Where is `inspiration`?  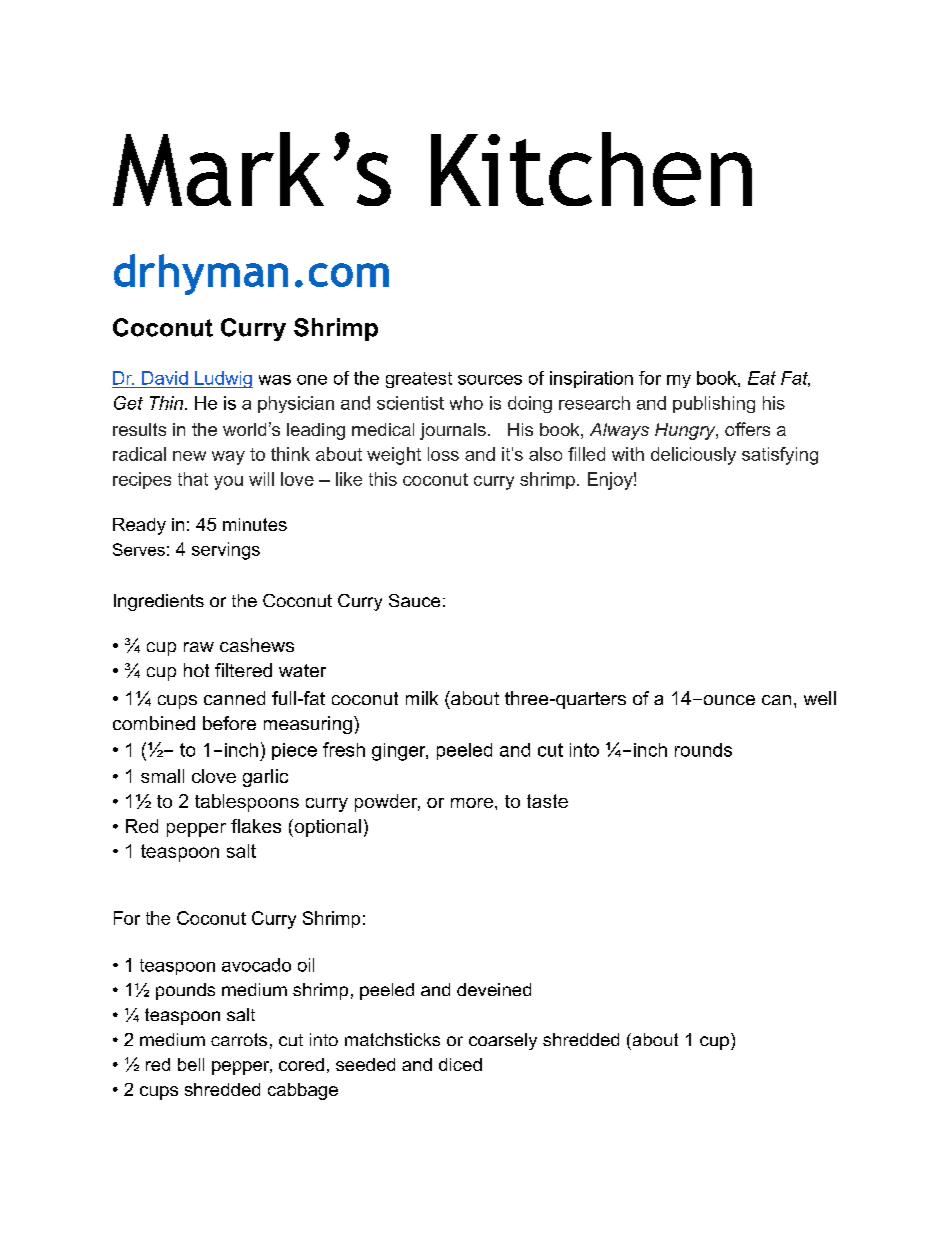
inspiration is located at coordinates (591, 379).
